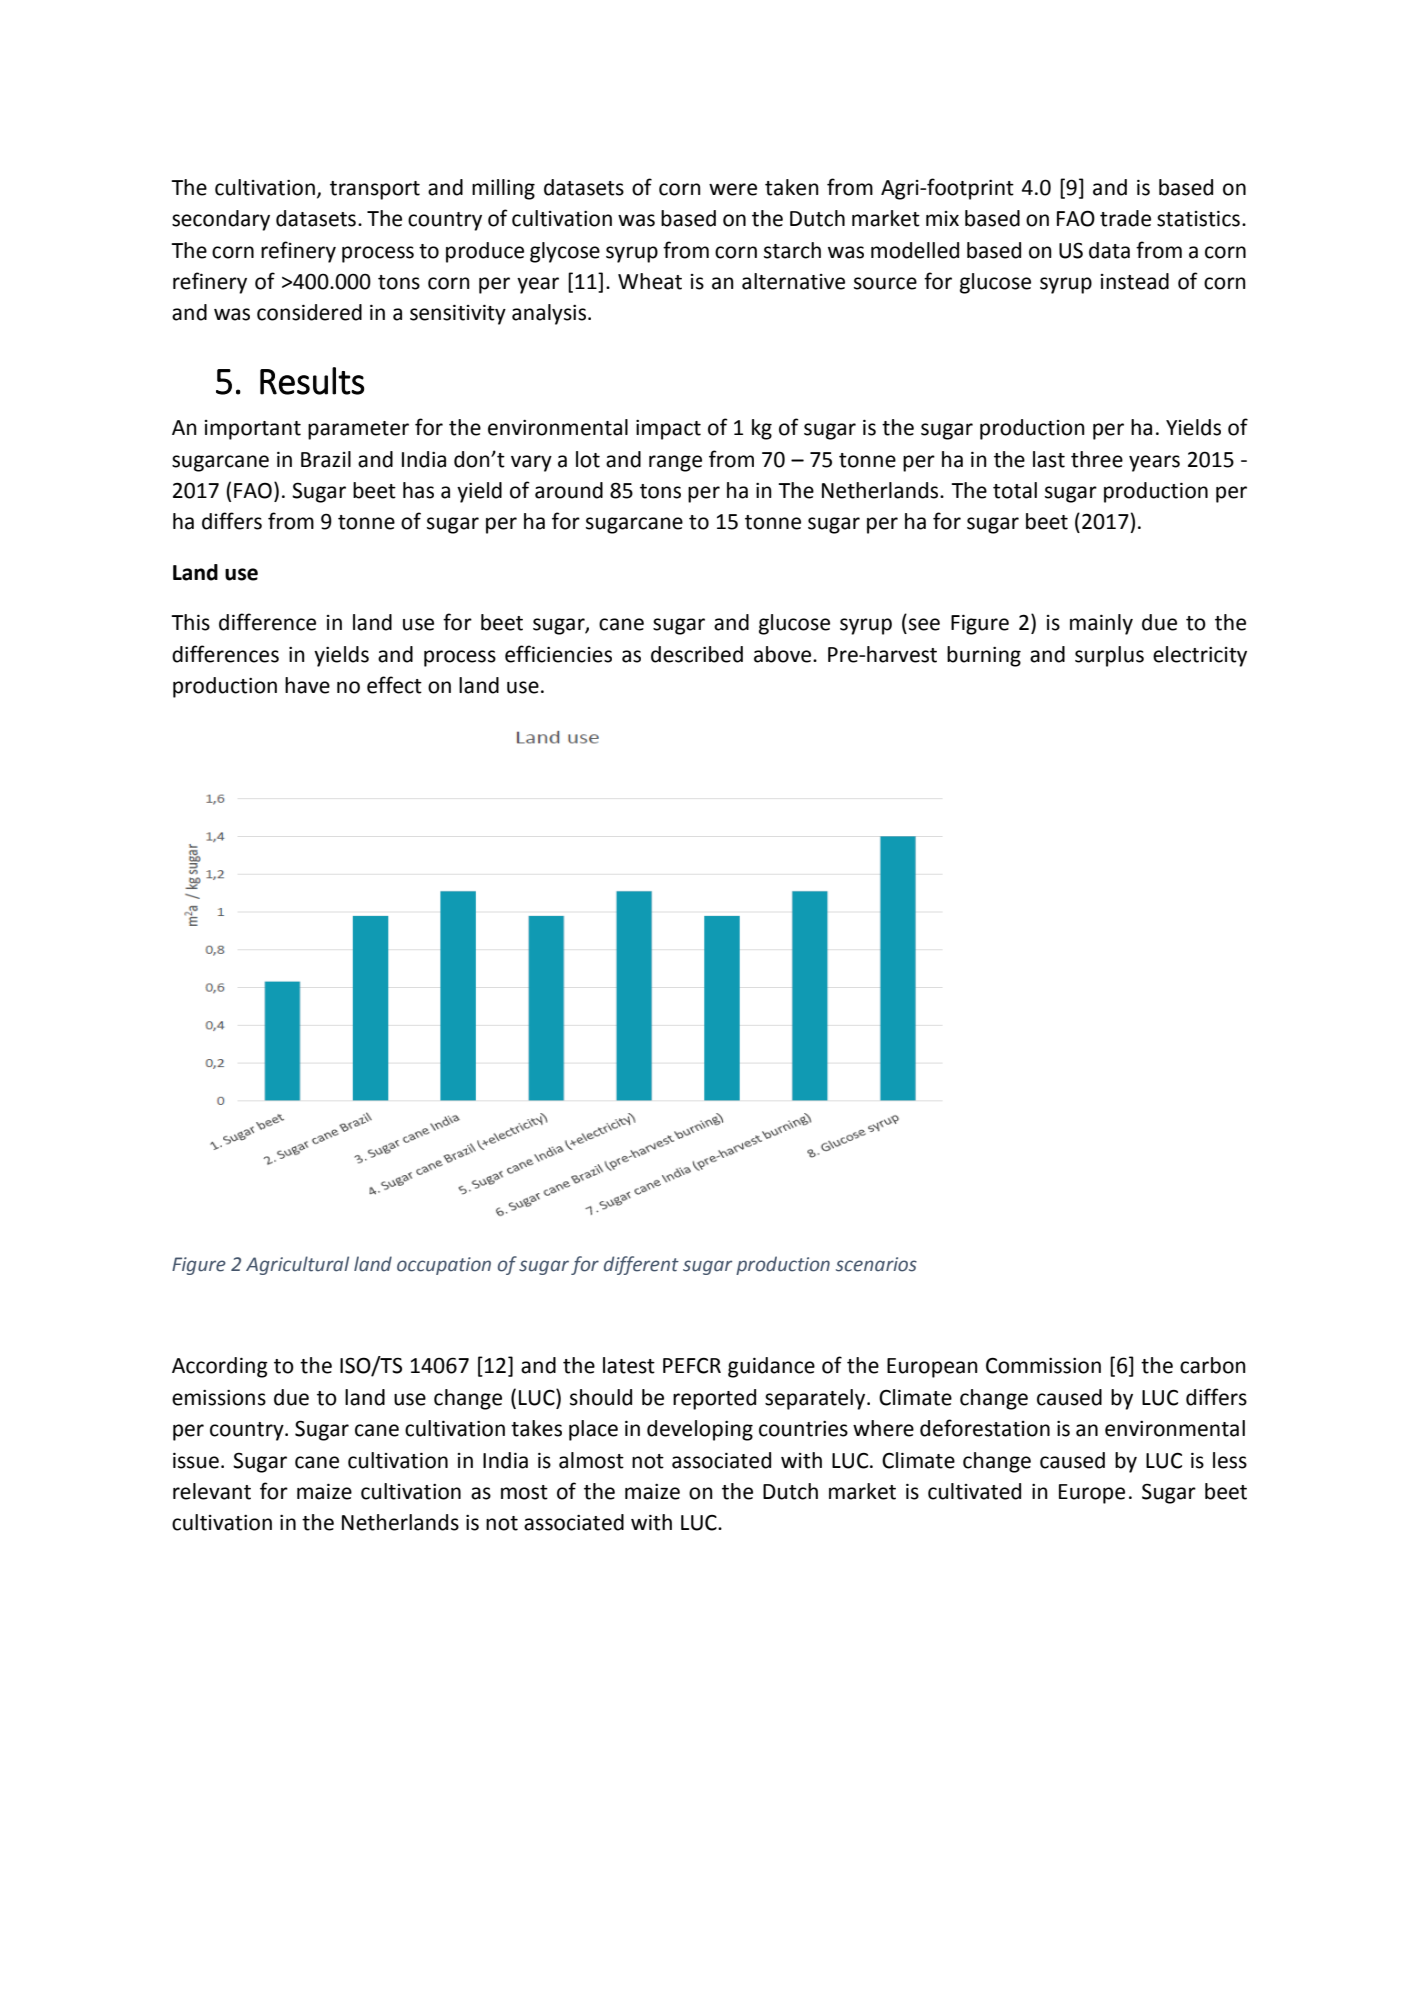 Image resolution: width=1419 pixels, height=2007 pixels. What do you see at coordinates (700, 1430) in the screenshot?
I see `developing` at bounding box center [700, 1430].
